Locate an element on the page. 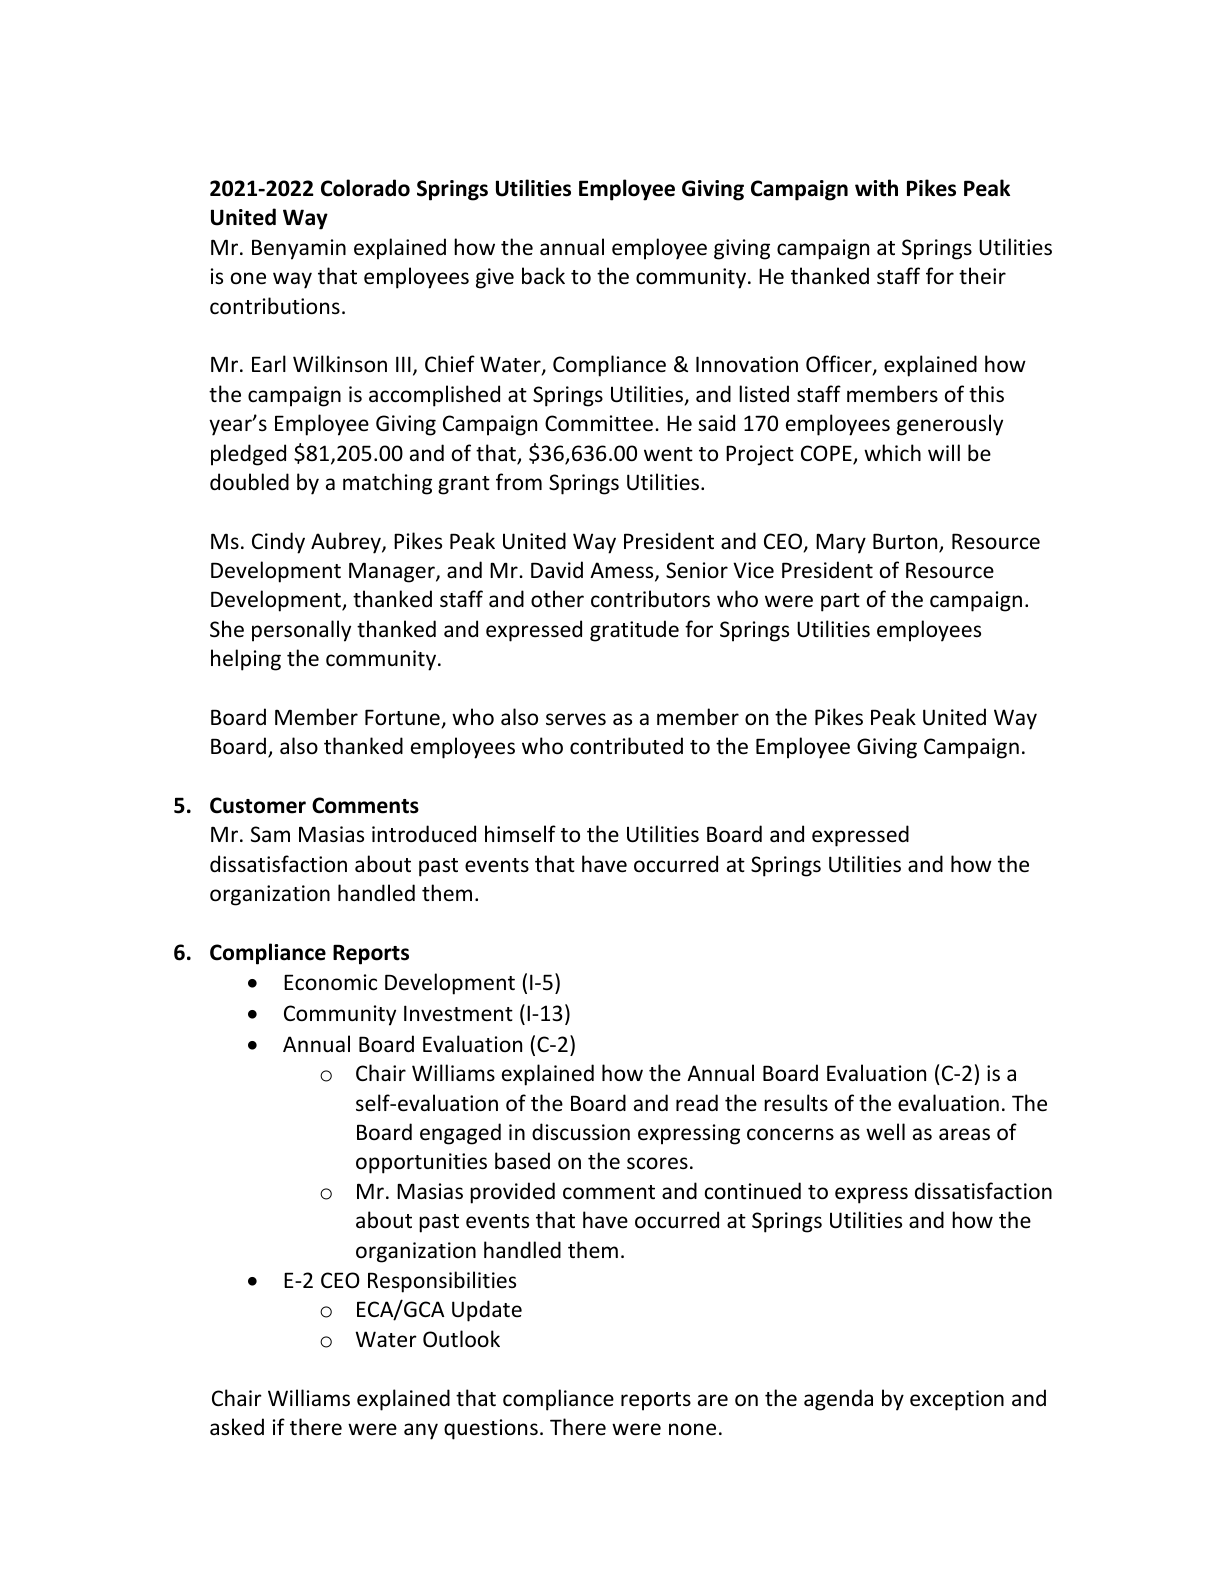 The width and height of the image is (1227, 1588). part is located at coordinates (840, 602).
